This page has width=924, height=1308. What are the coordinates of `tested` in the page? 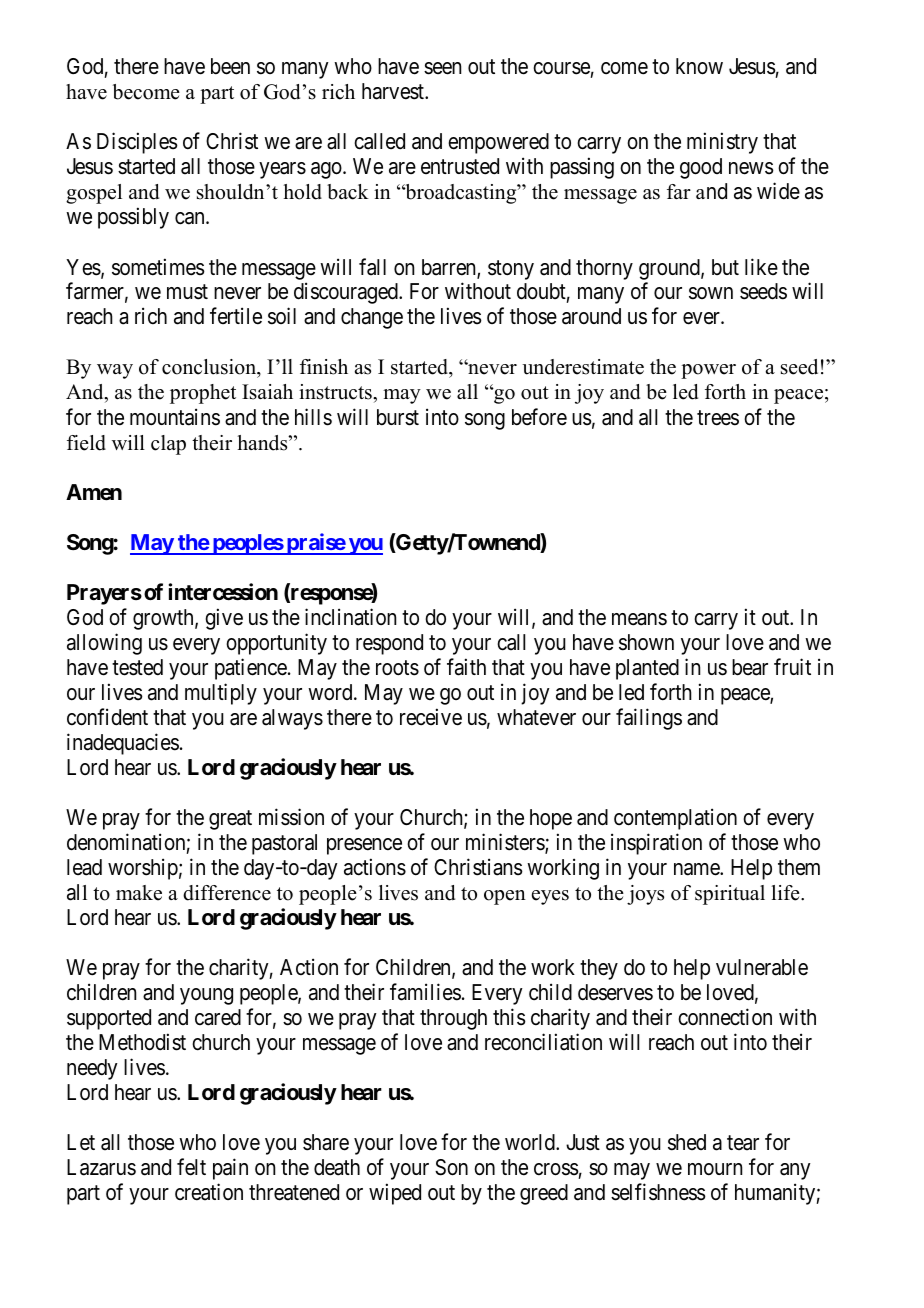 It's located at (137, 667).
